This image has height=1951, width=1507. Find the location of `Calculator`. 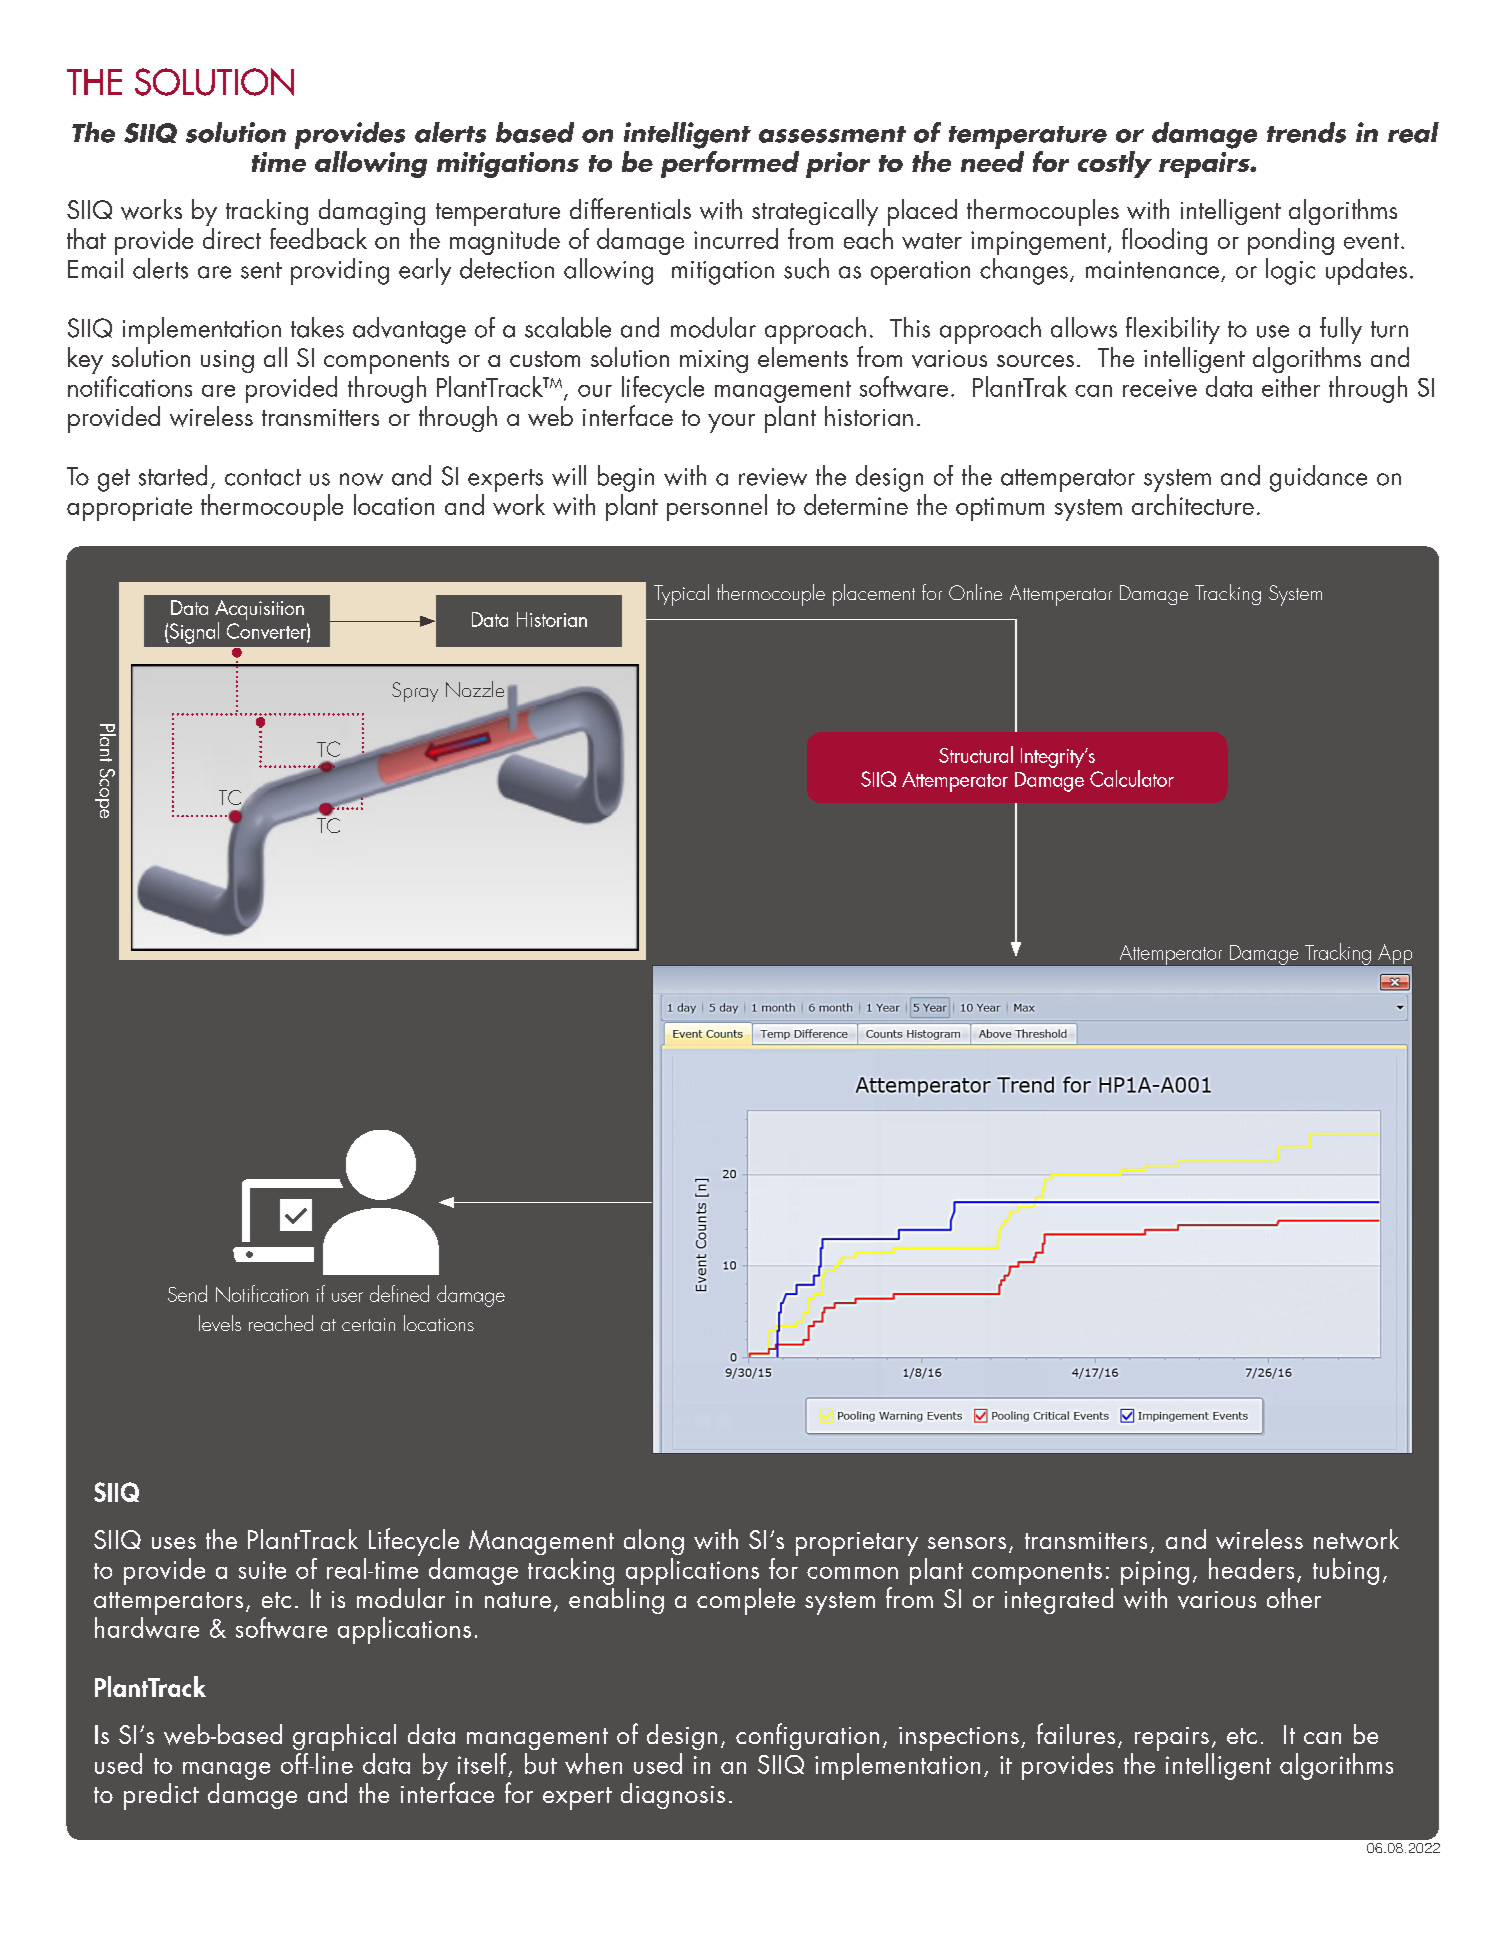

Calculator is located at coordinates (1132, 778).
